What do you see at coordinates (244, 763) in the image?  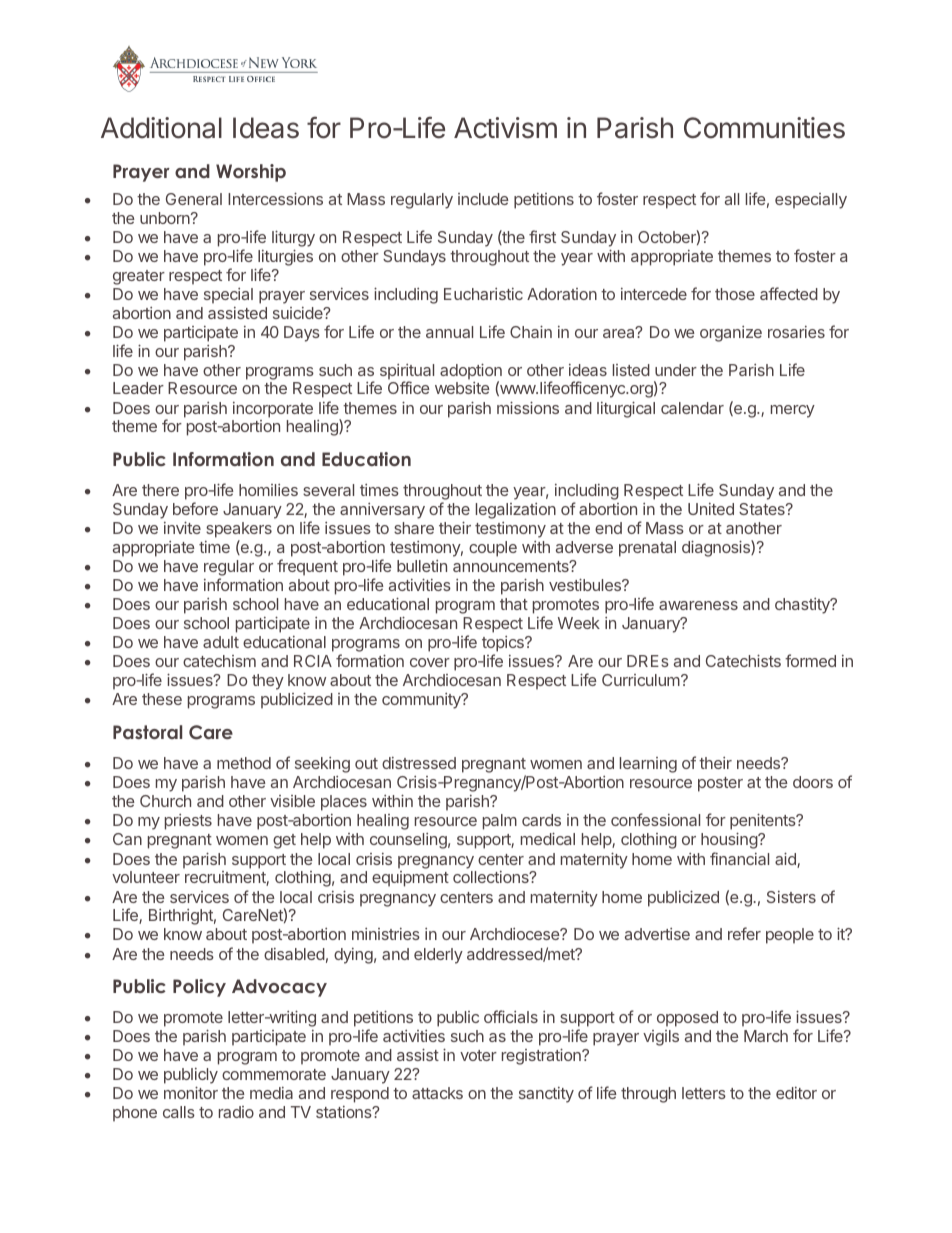 I see `method` at bounding box center [244, 763].
